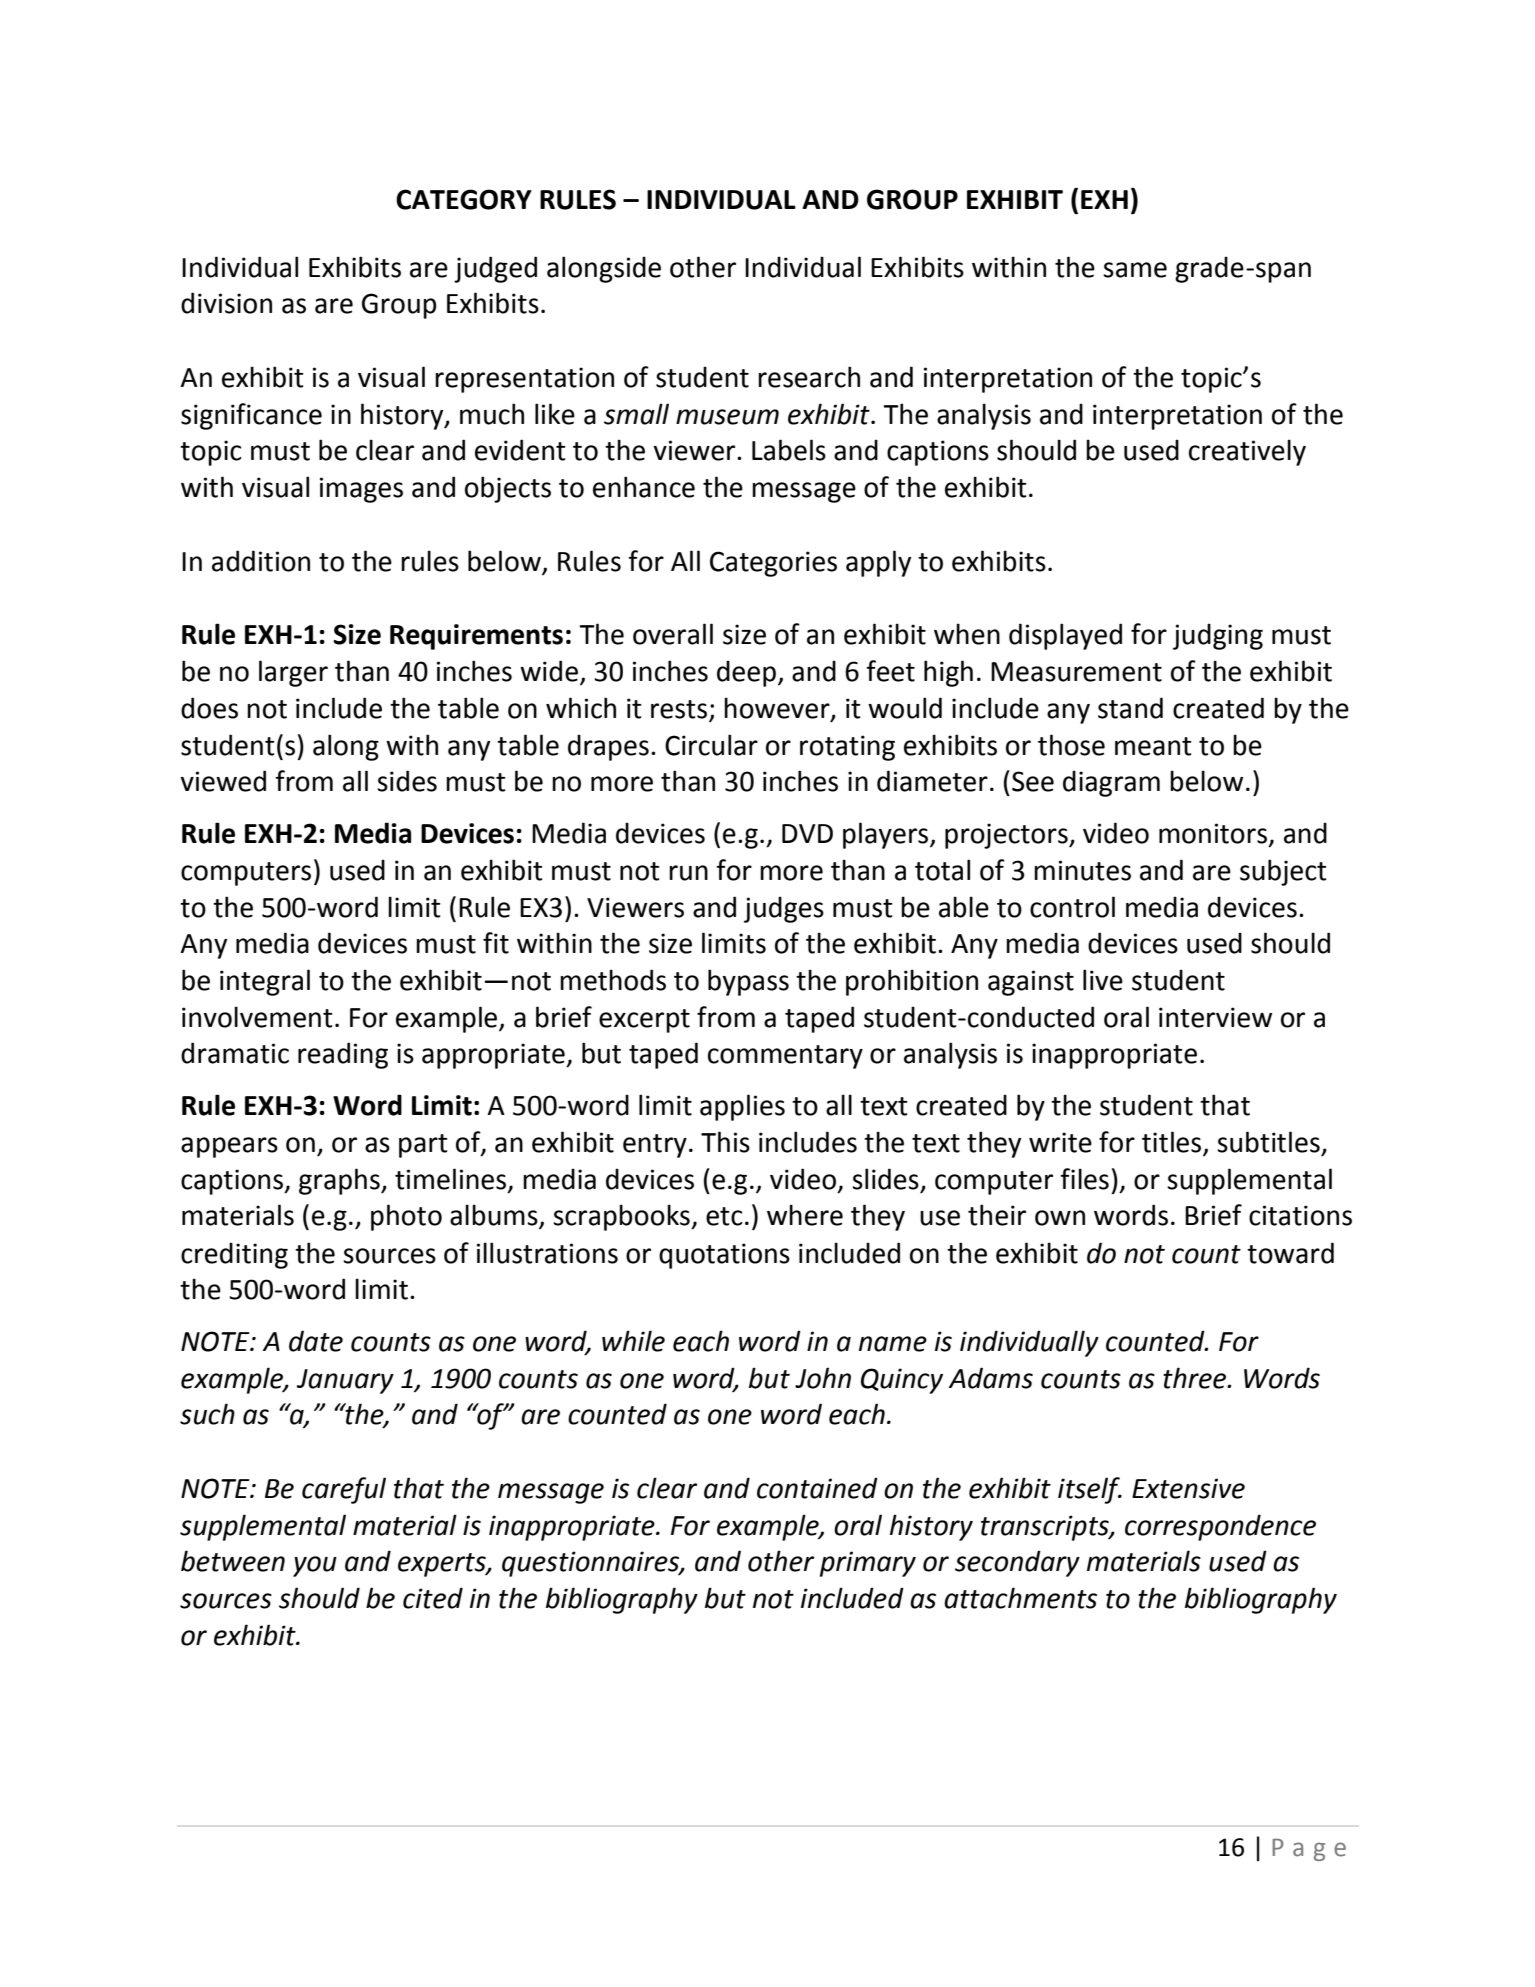 The image size is (1535, 1987). What do you see at coordinates (265, 982) in the screenshot?
I see `integral` at bounding box center [265, 982].
